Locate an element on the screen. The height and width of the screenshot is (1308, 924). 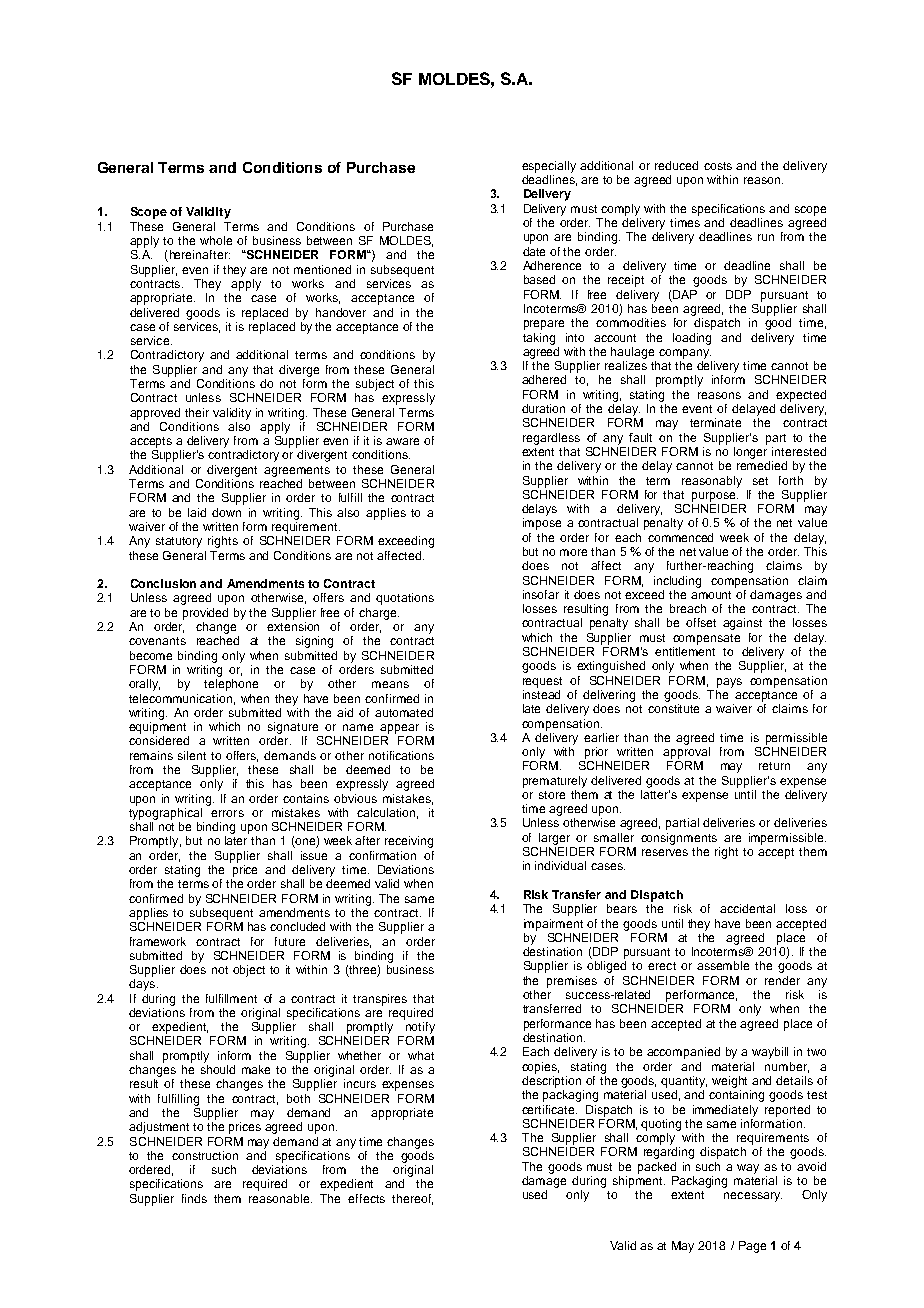
pays is located at coordinates (729, 683).
